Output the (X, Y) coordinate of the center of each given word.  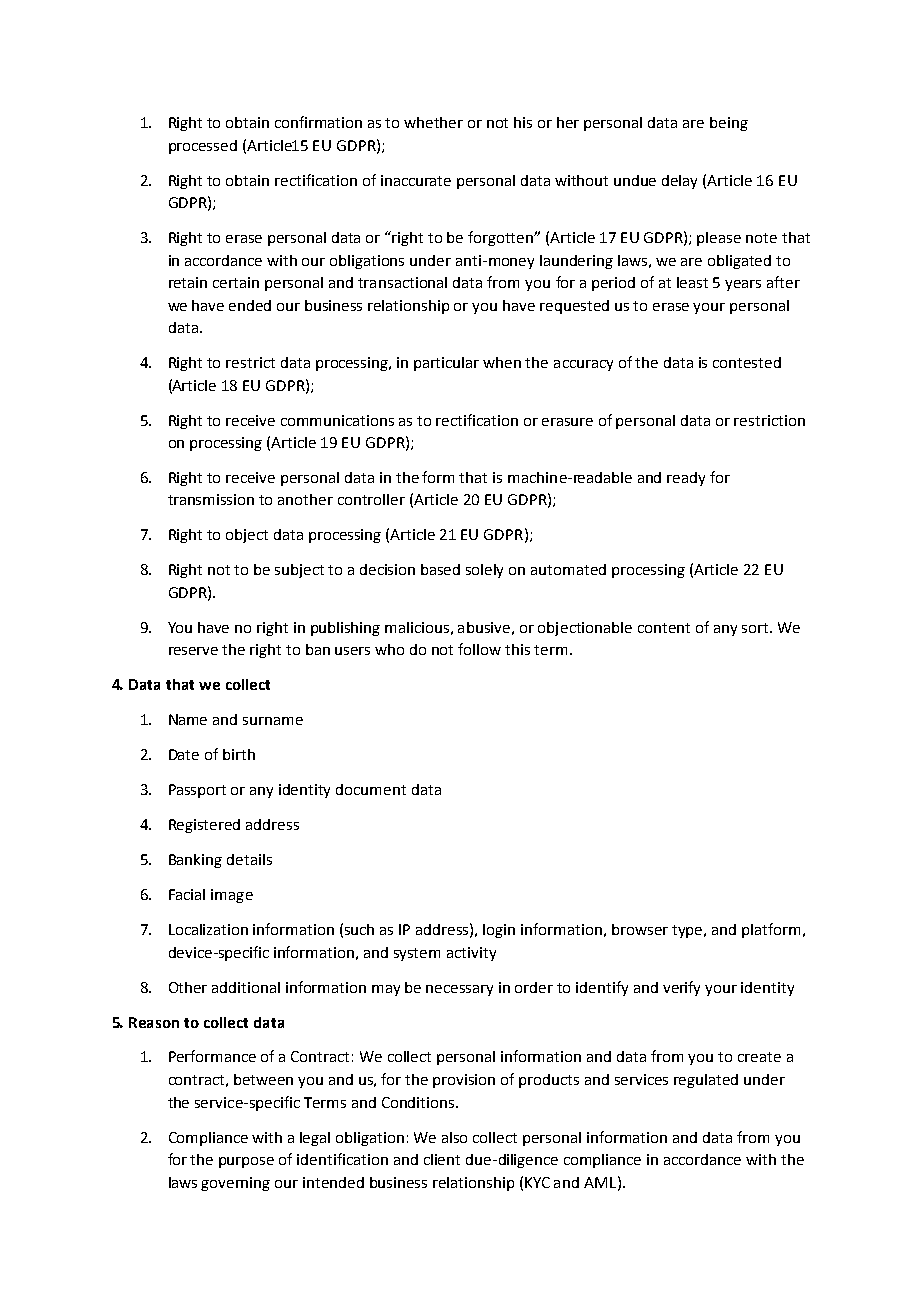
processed (203, 147)
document (371, 789)
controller (371, 499)
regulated (706, 1081)
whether (433, 122)
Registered (204, 826)
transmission (211, 499)
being (729, 124)
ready (686, 479)
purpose (246, 1162)
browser (640, 929)
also (454, 1137)
